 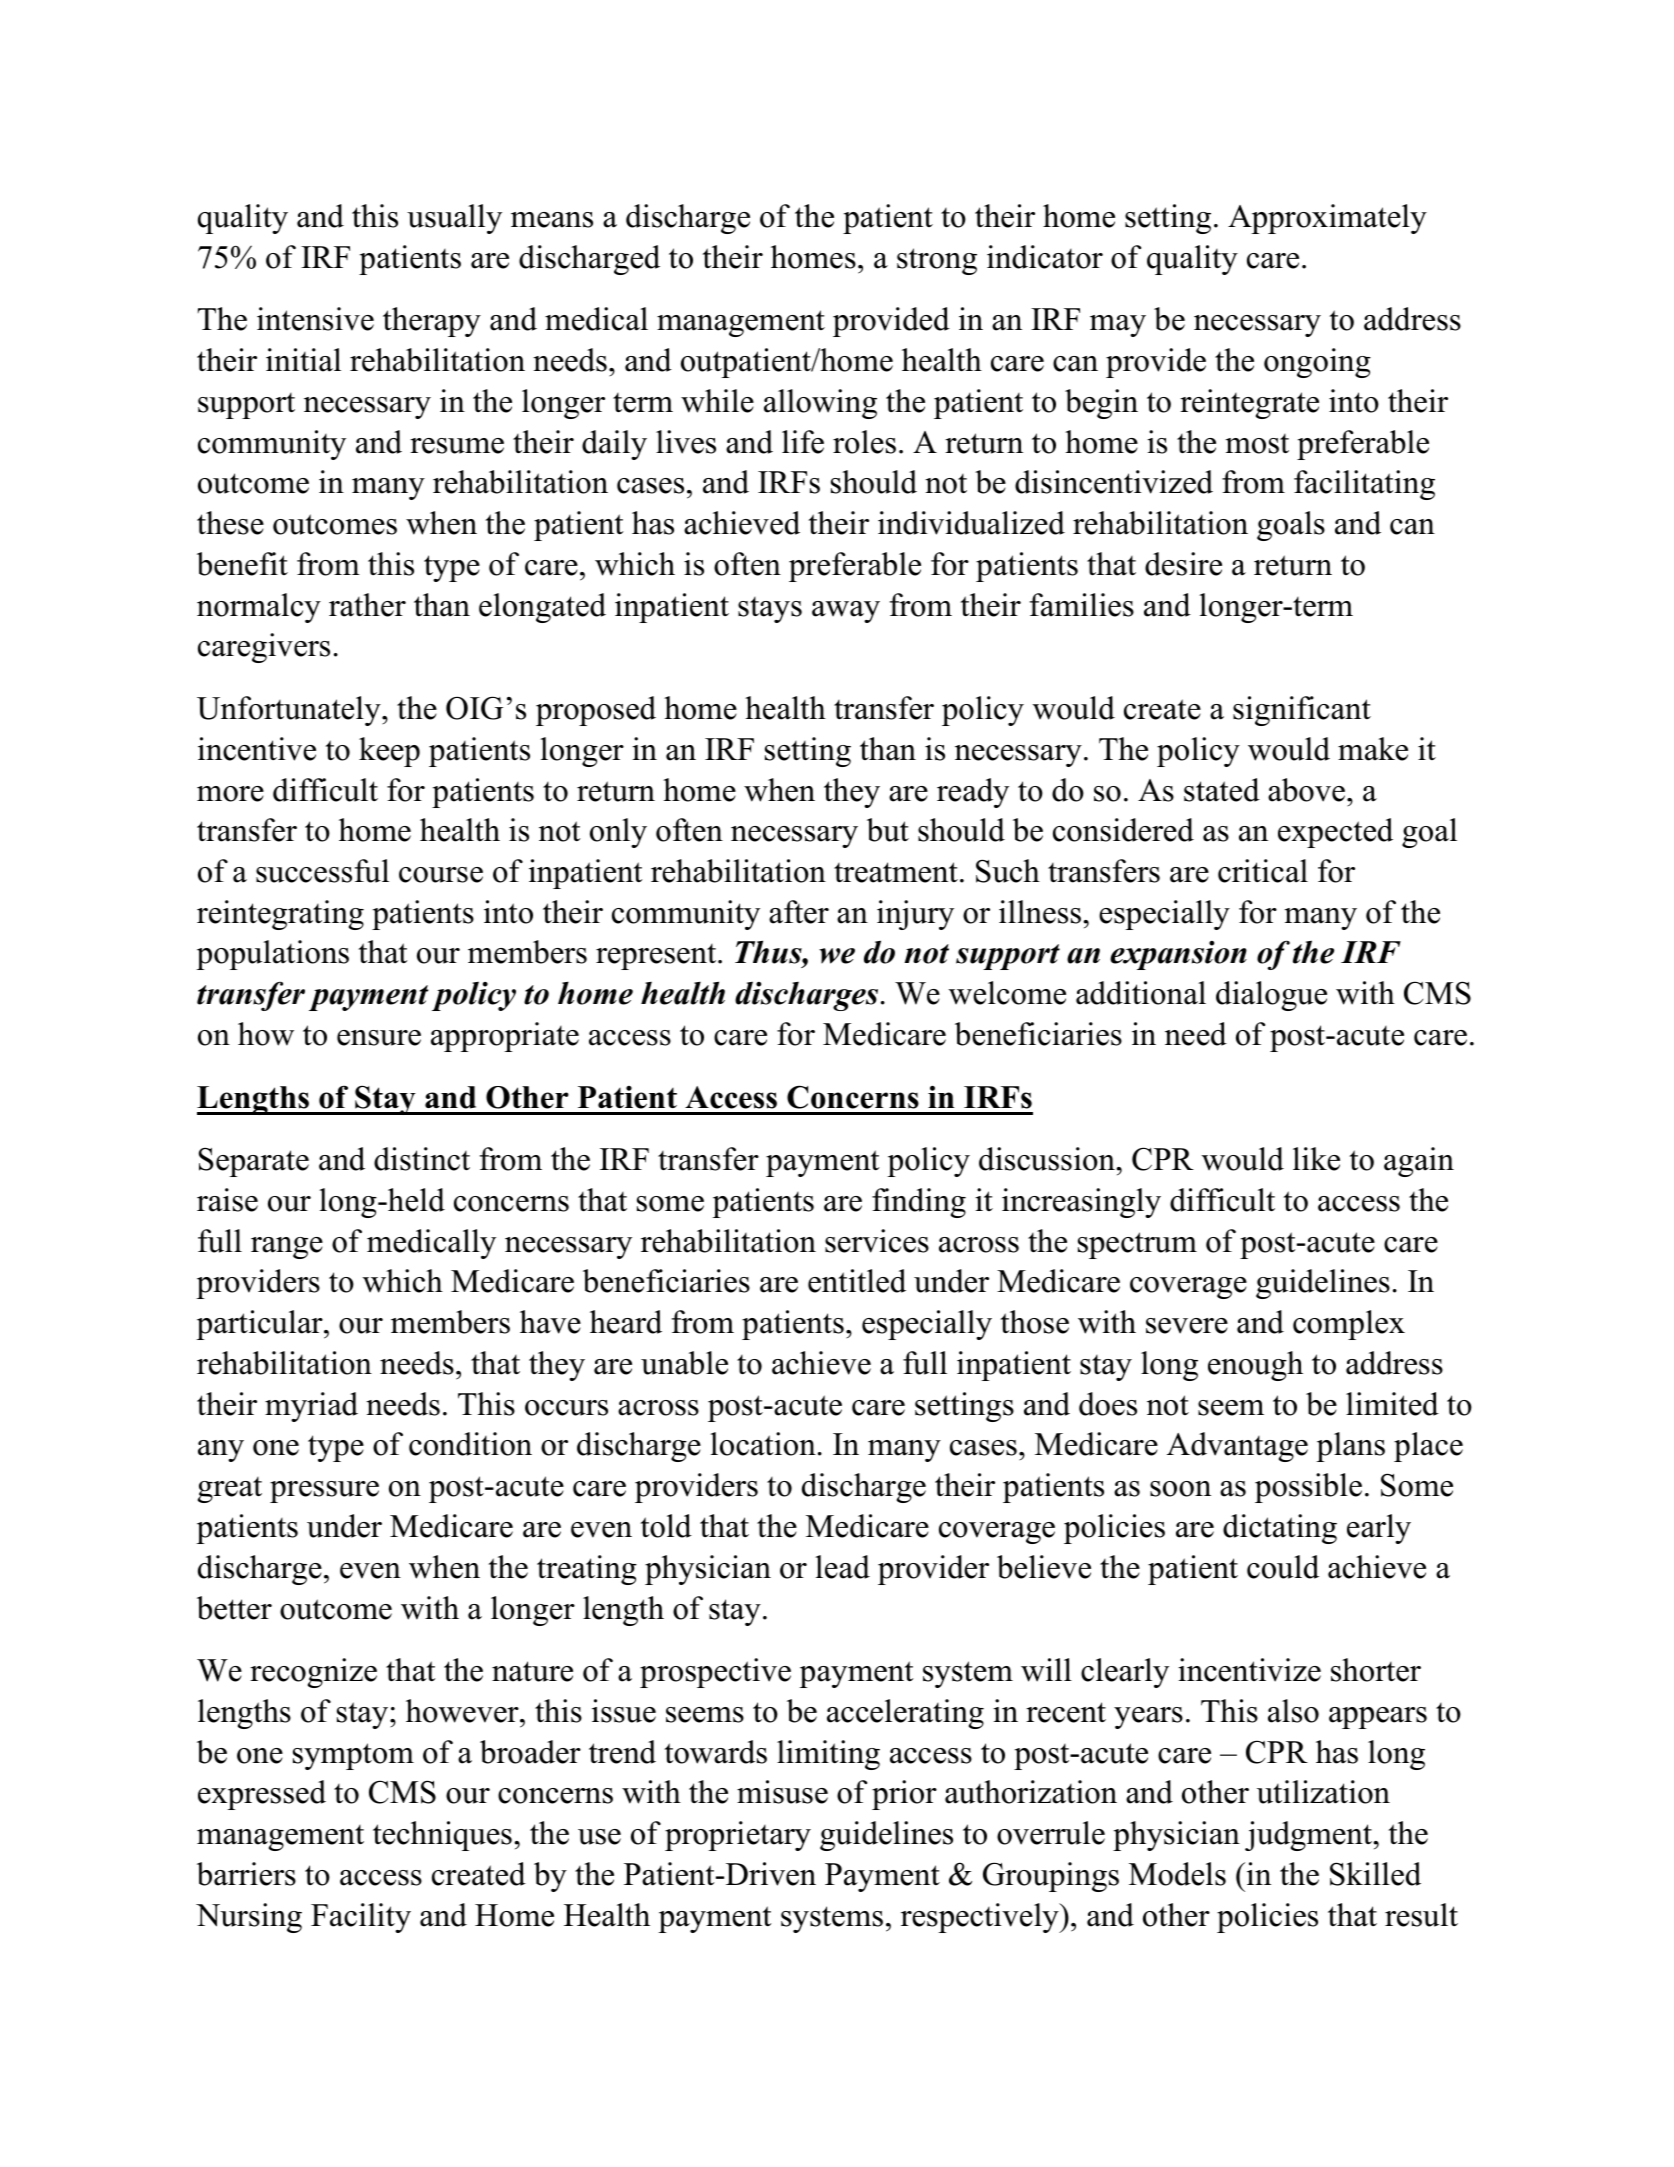 What do you see at coordinates (1007, 993) in the screenshot?
I see `welcome` at bounding box center [1007, 993].
